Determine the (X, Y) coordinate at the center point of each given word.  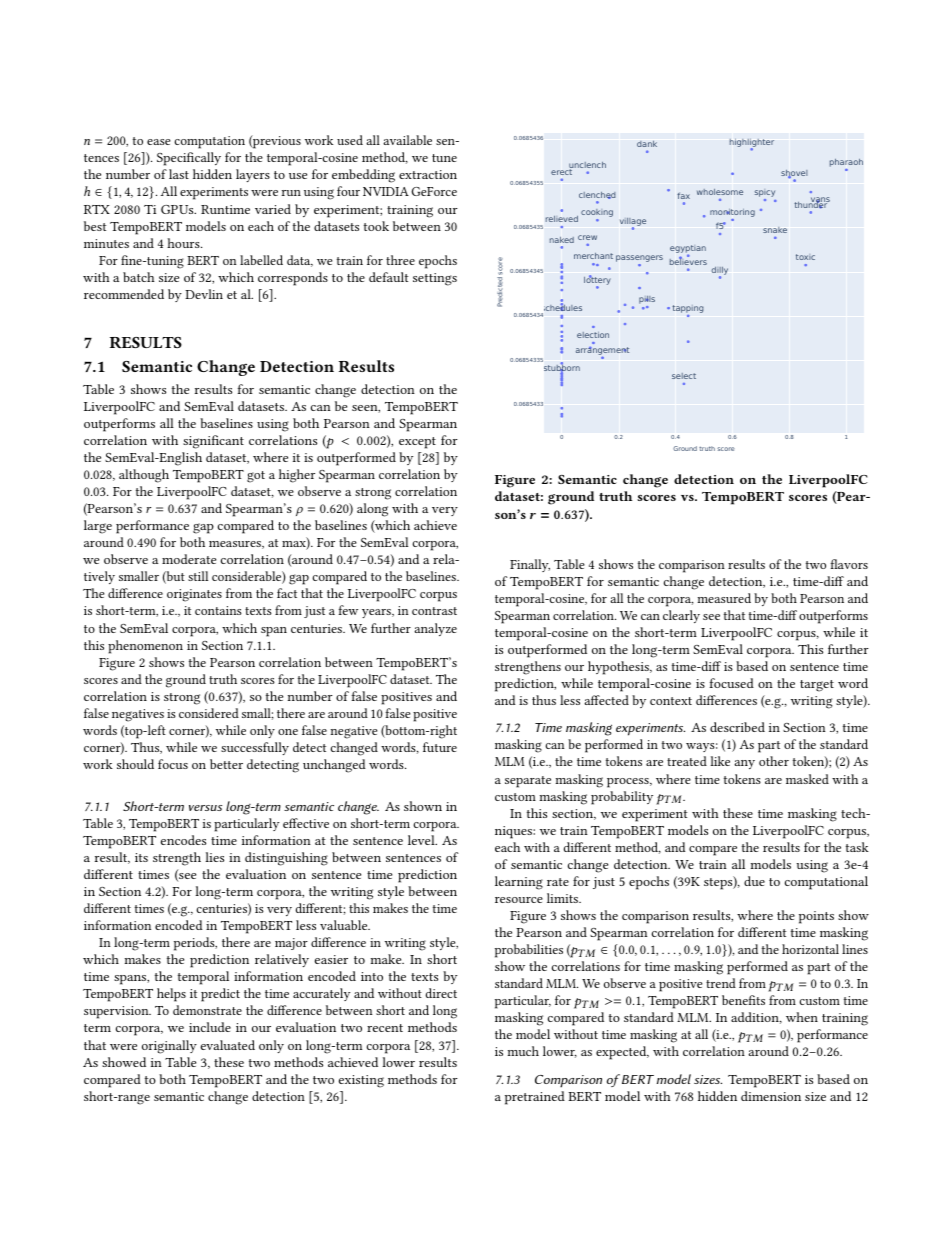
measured (724, 598)
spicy (765, 194)
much (523, 1051)
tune (444, 158)
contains (218, 610)
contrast (434, 611)
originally (169, 1047)
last (179, 174)
